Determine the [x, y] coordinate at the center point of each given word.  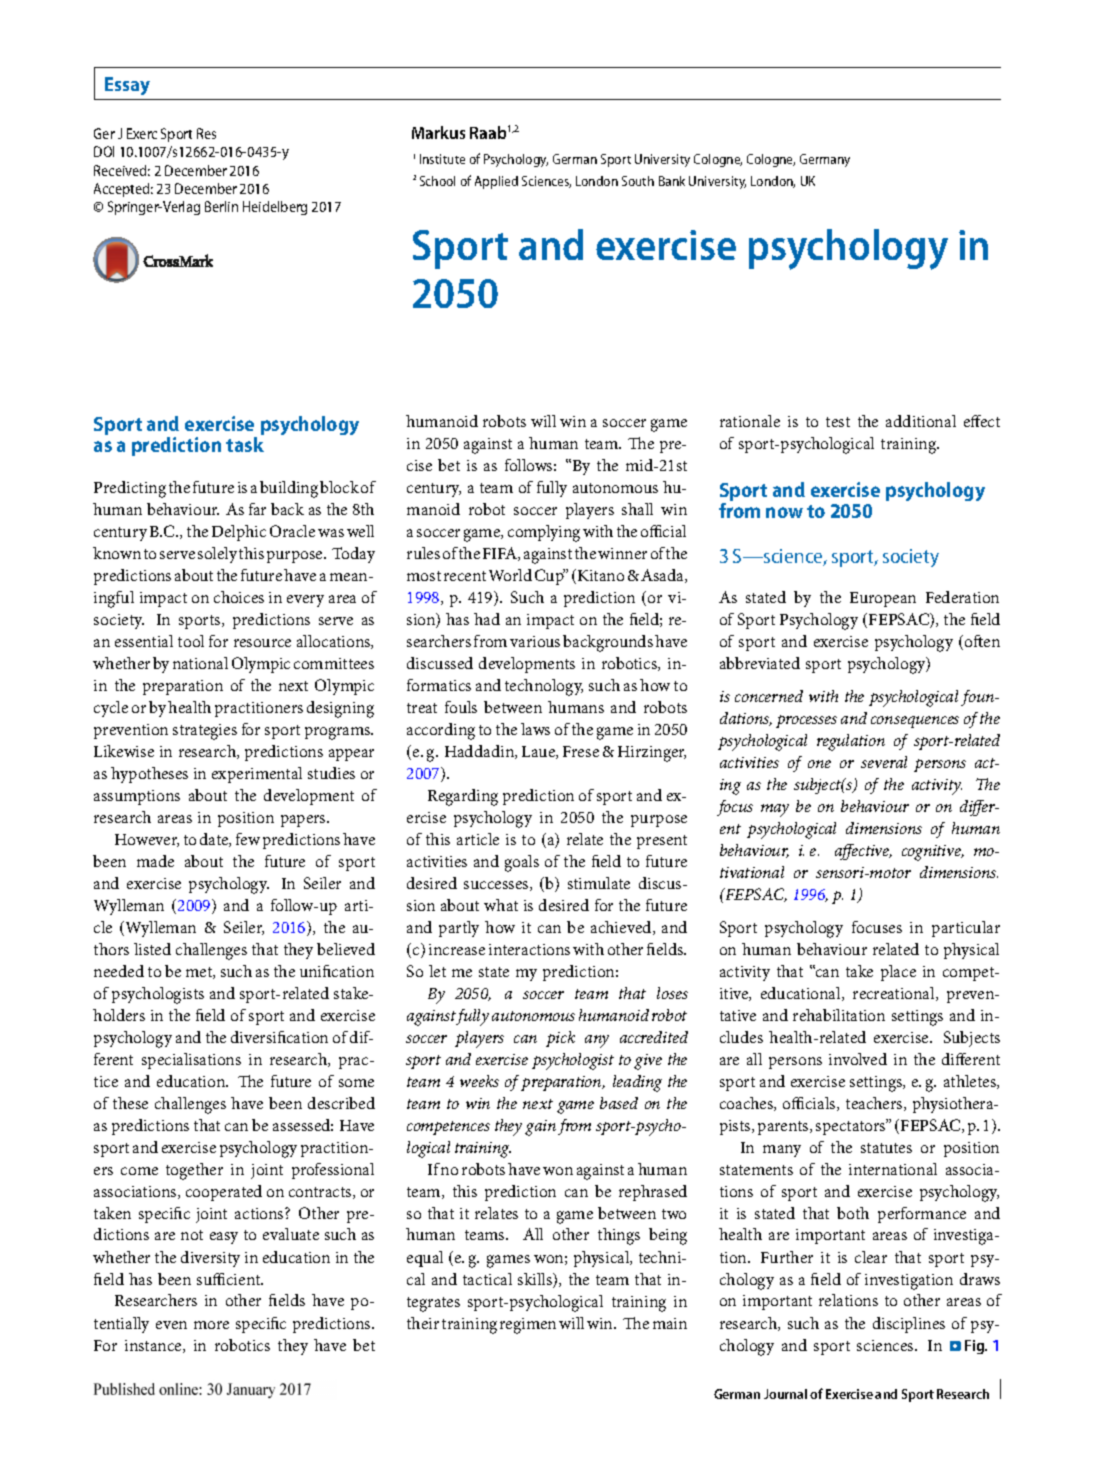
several [884, 762]
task [245, 444]
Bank [672, 181]
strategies [205, 732]
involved [858, 1059]
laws [535, 729]
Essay [127, 86]
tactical [487, 1279]
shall [637, 509]
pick [560, 1039]
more [211, 1325]
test [838, 422]
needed [119, 971]
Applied [496, 182]
